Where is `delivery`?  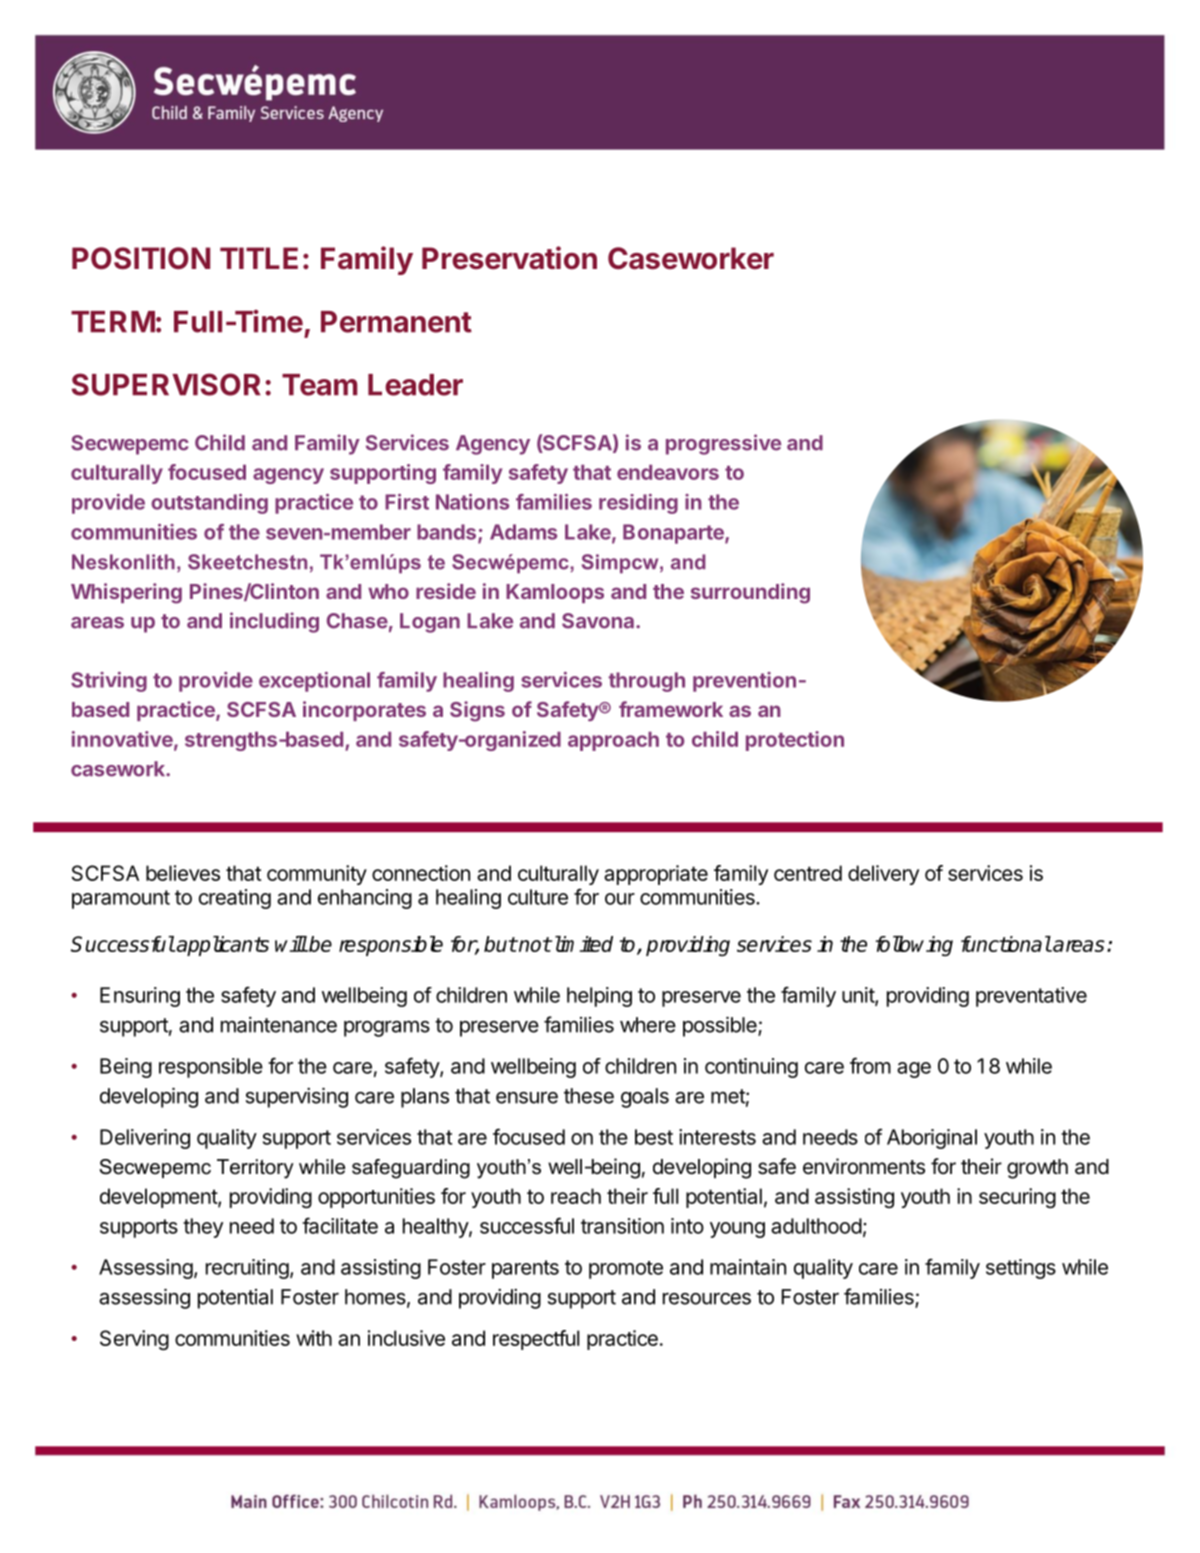 delivery is located at coordinates (883, 875).
